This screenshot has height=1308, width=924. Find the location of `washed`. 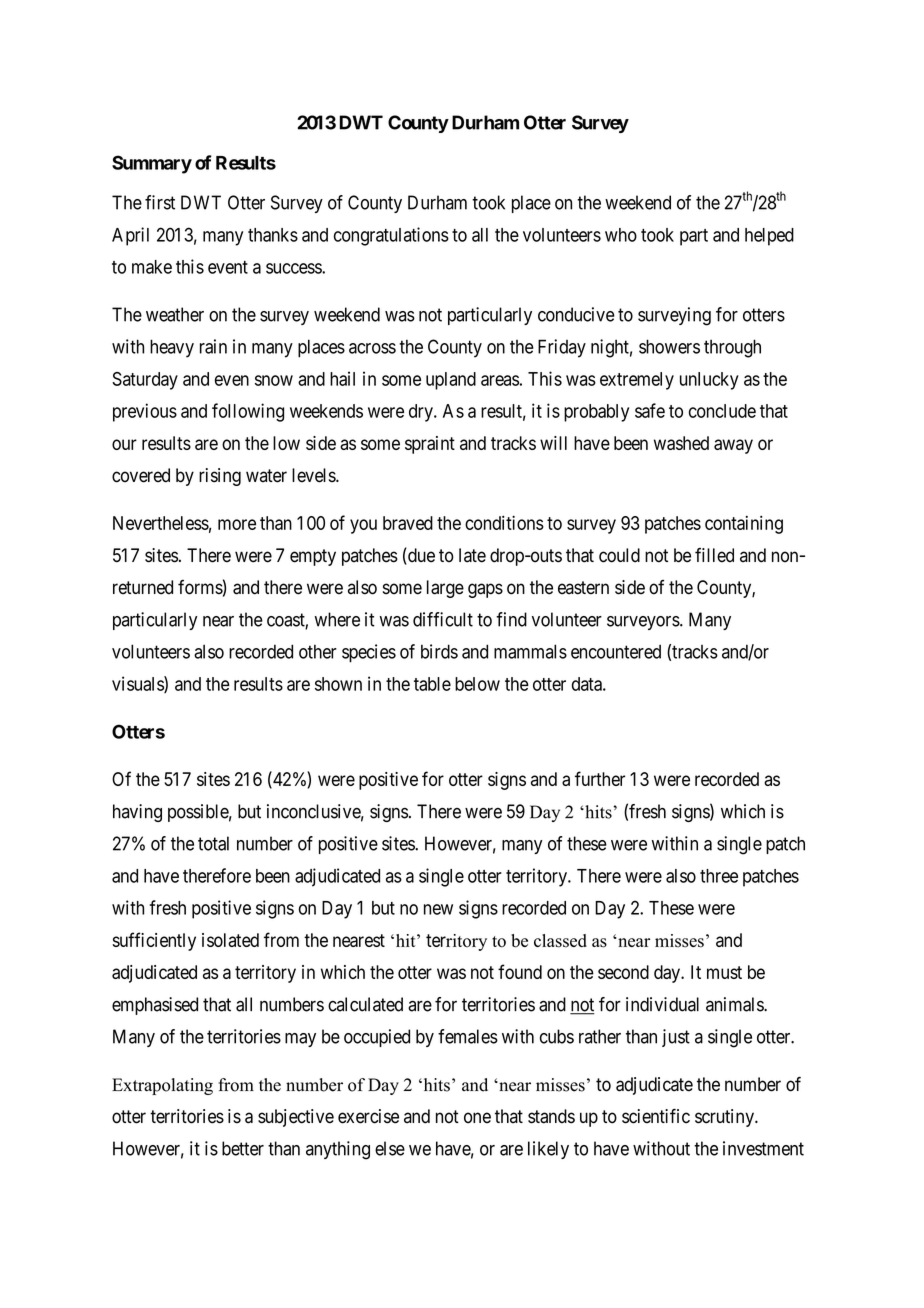

washed is located at coordinates (681, 443).
